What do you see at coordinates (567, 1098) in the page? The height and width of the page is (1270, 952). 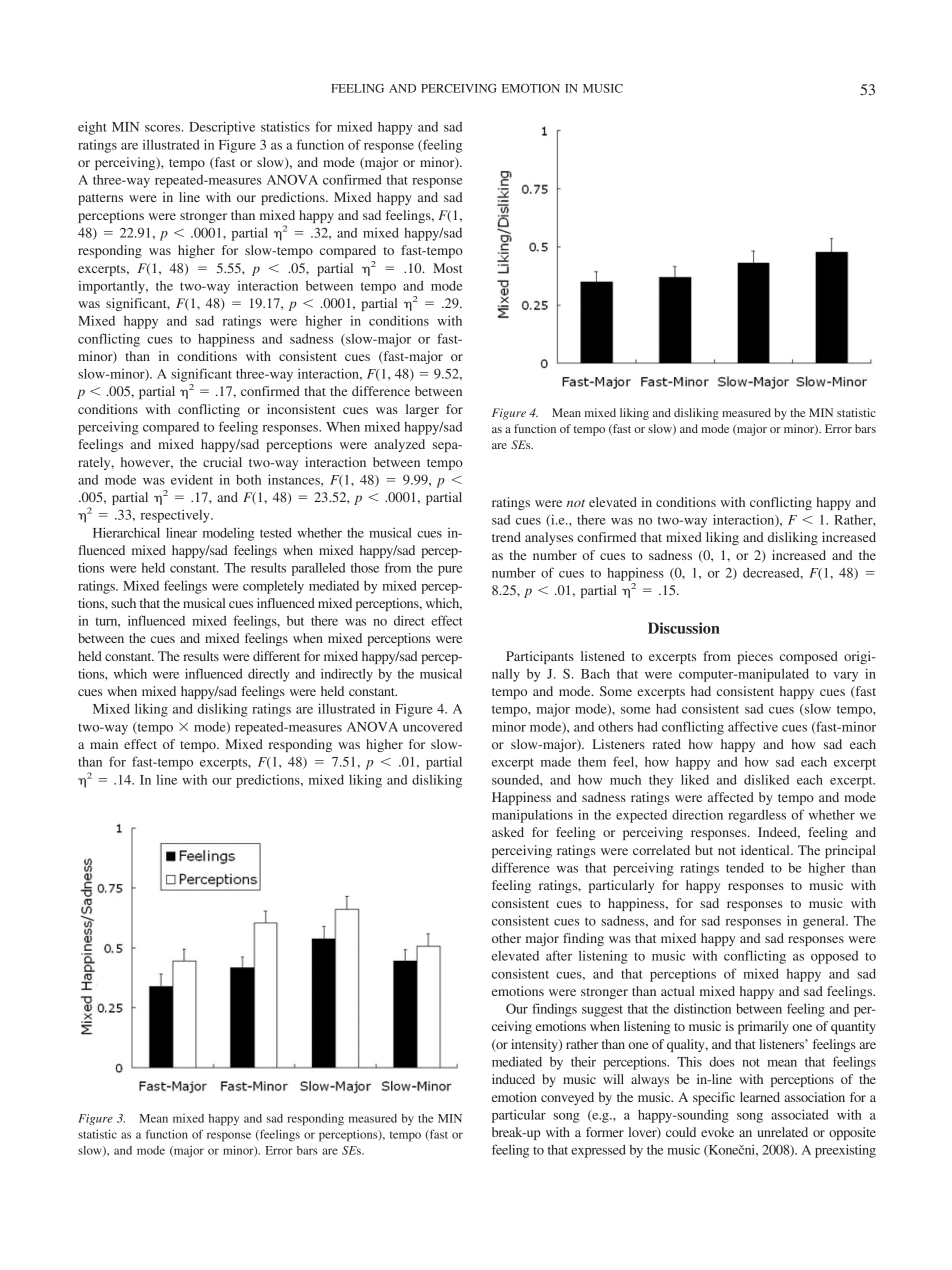 I see `conveyed` at bounding box center [567, 1098].
